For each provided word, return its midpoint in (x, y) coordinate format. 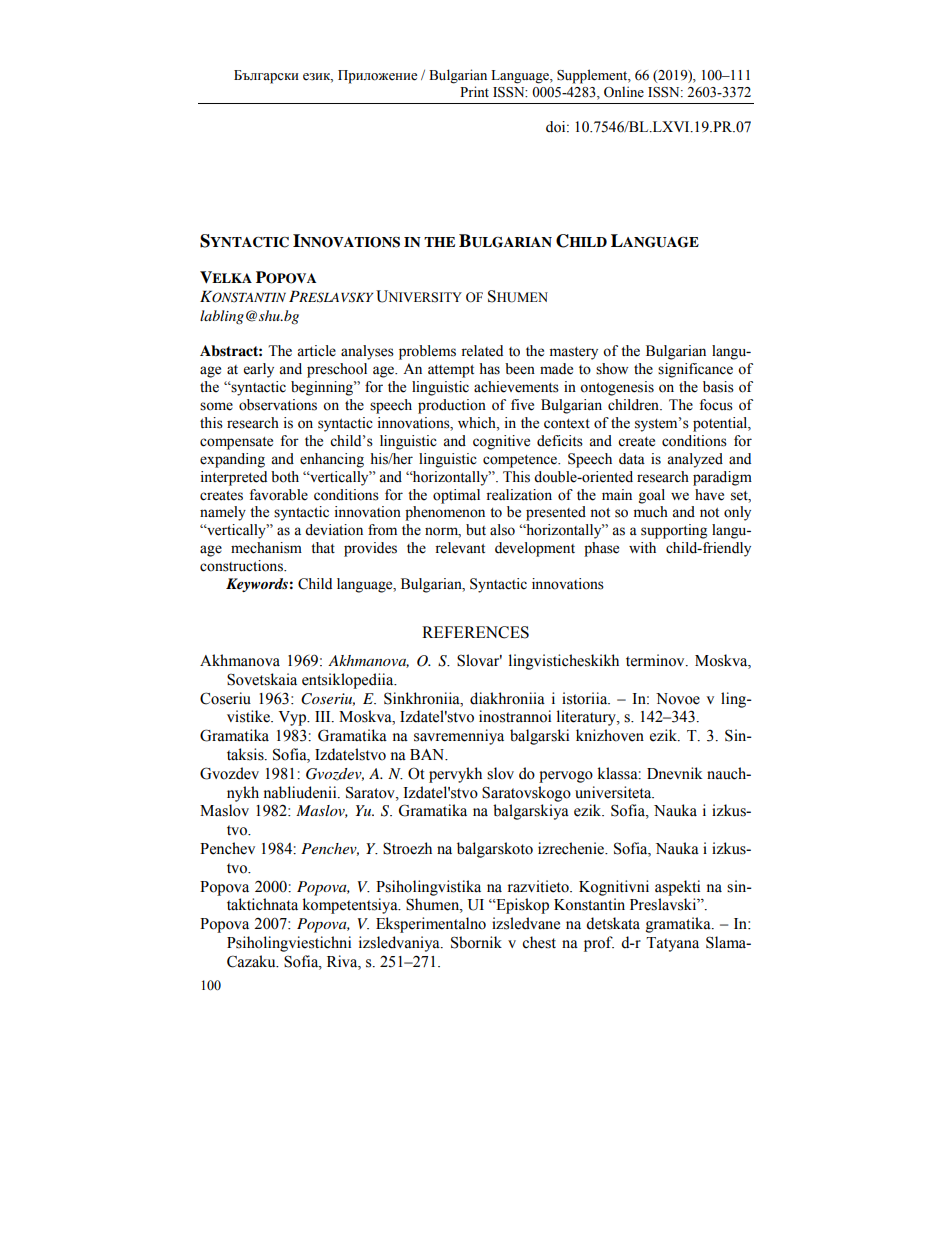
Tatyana (672, 944)
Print (474, 91)
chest (539, 942)
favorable (278, 495)
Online (624, 92)
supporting (674, 531)
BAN (428, 755)
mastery (574, 353)
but (476, 530)
